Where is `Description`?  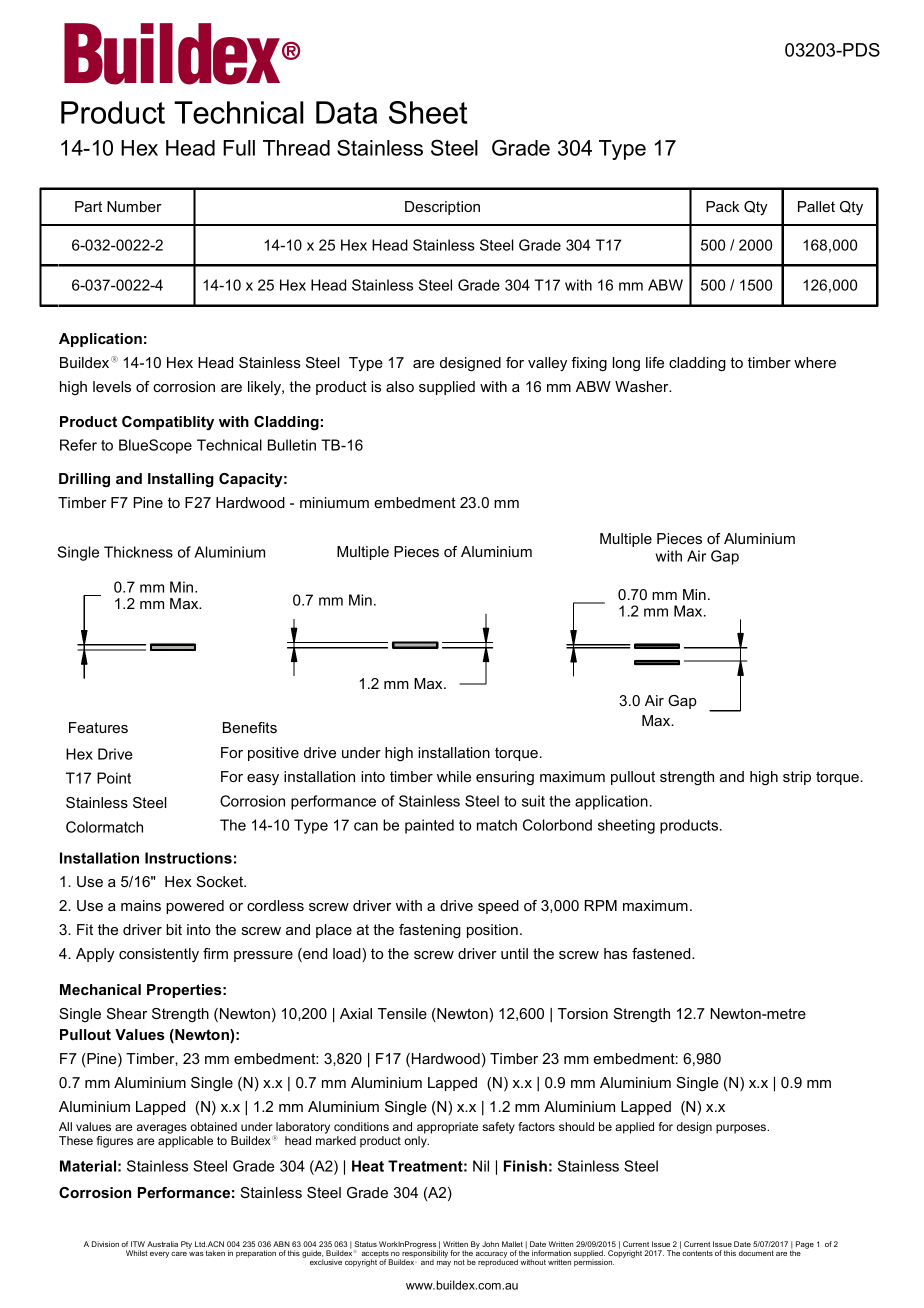
Description is located at coordinates (442, 208).
